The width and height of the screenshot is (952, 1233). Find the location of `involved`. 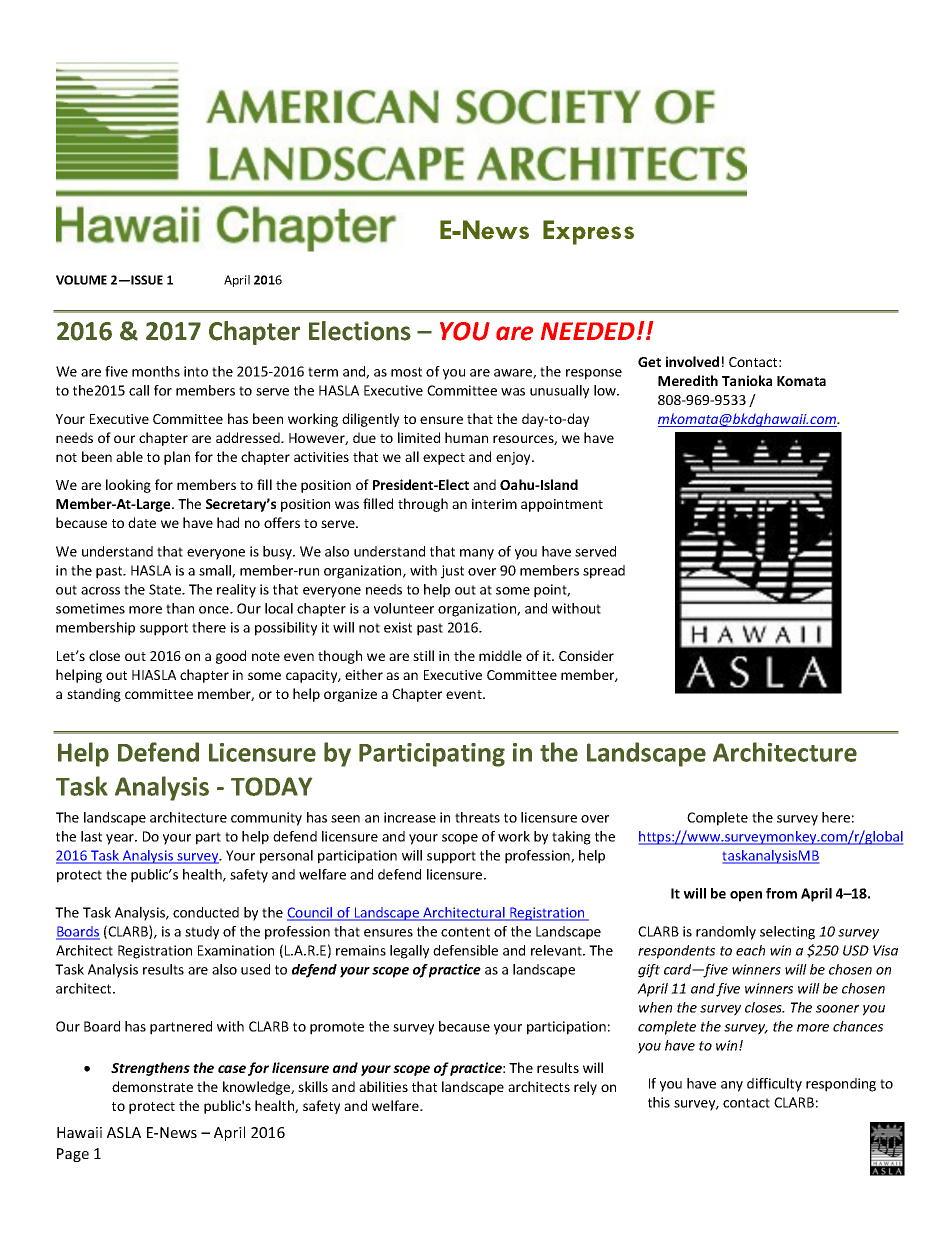

involved is located at coordinates (692, 361).
